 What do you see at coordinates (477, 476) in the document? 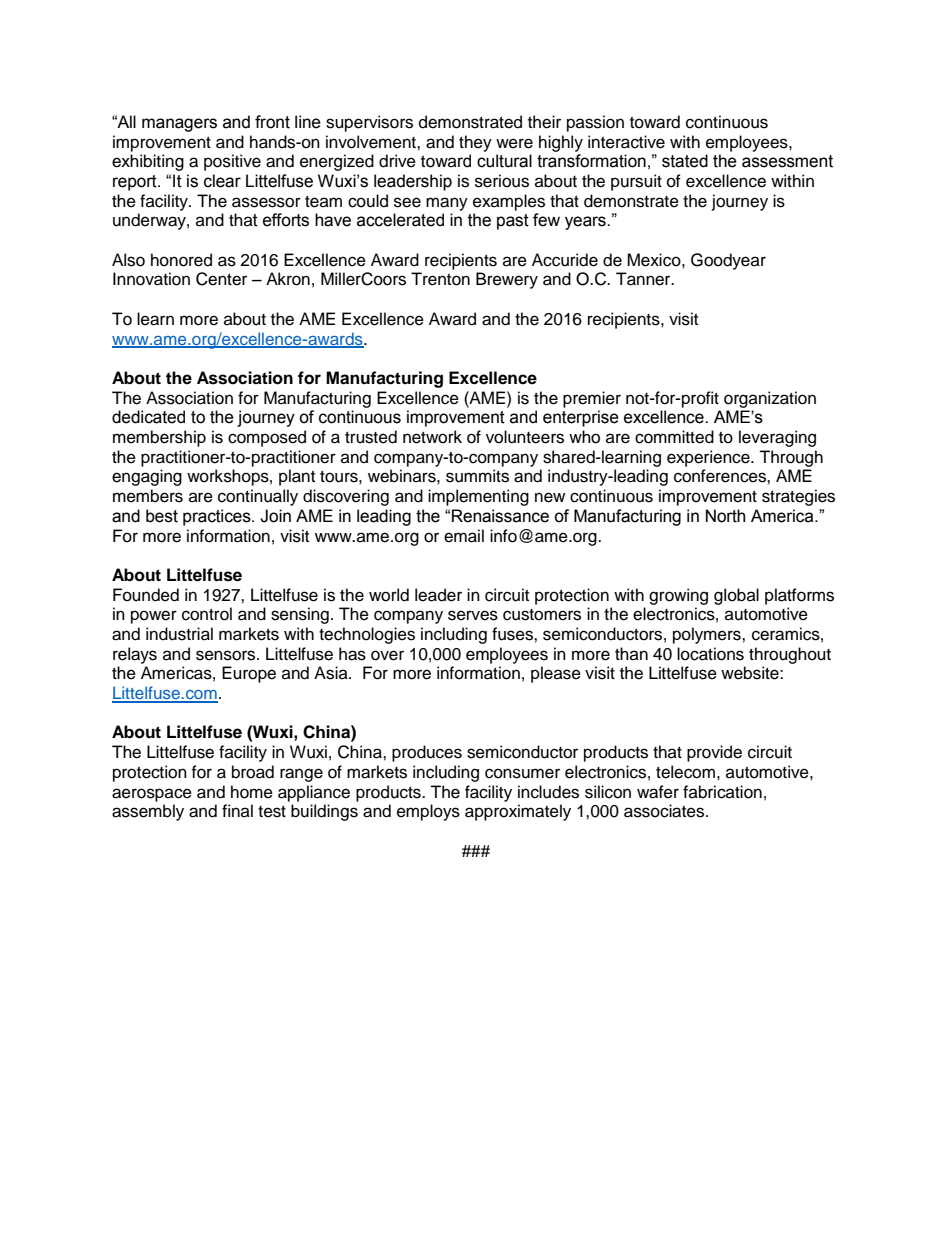
I see `summits` at bounding box center [477, 476].
